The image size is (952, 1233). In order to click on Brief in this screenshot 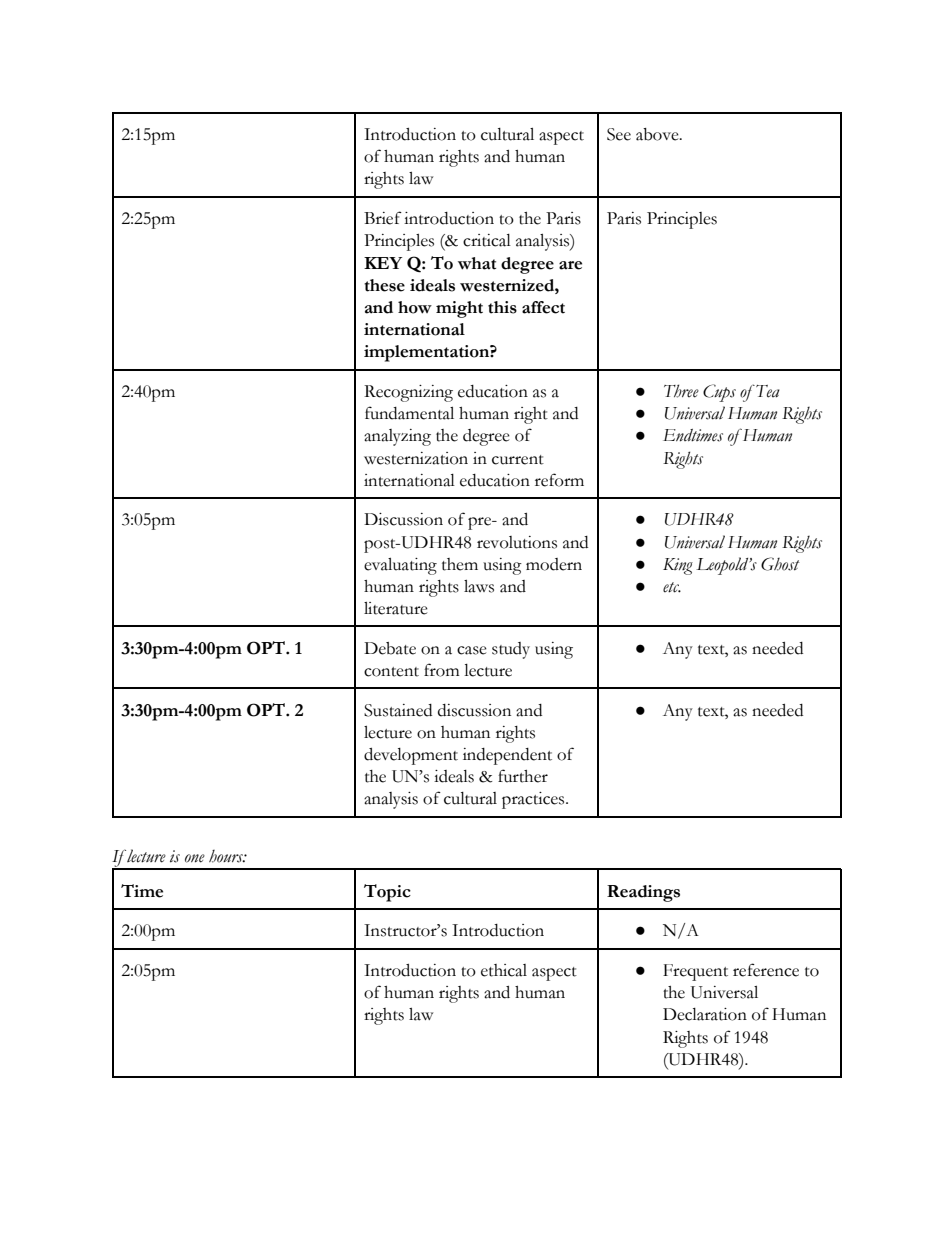, I will do `click(383, 218)`.
